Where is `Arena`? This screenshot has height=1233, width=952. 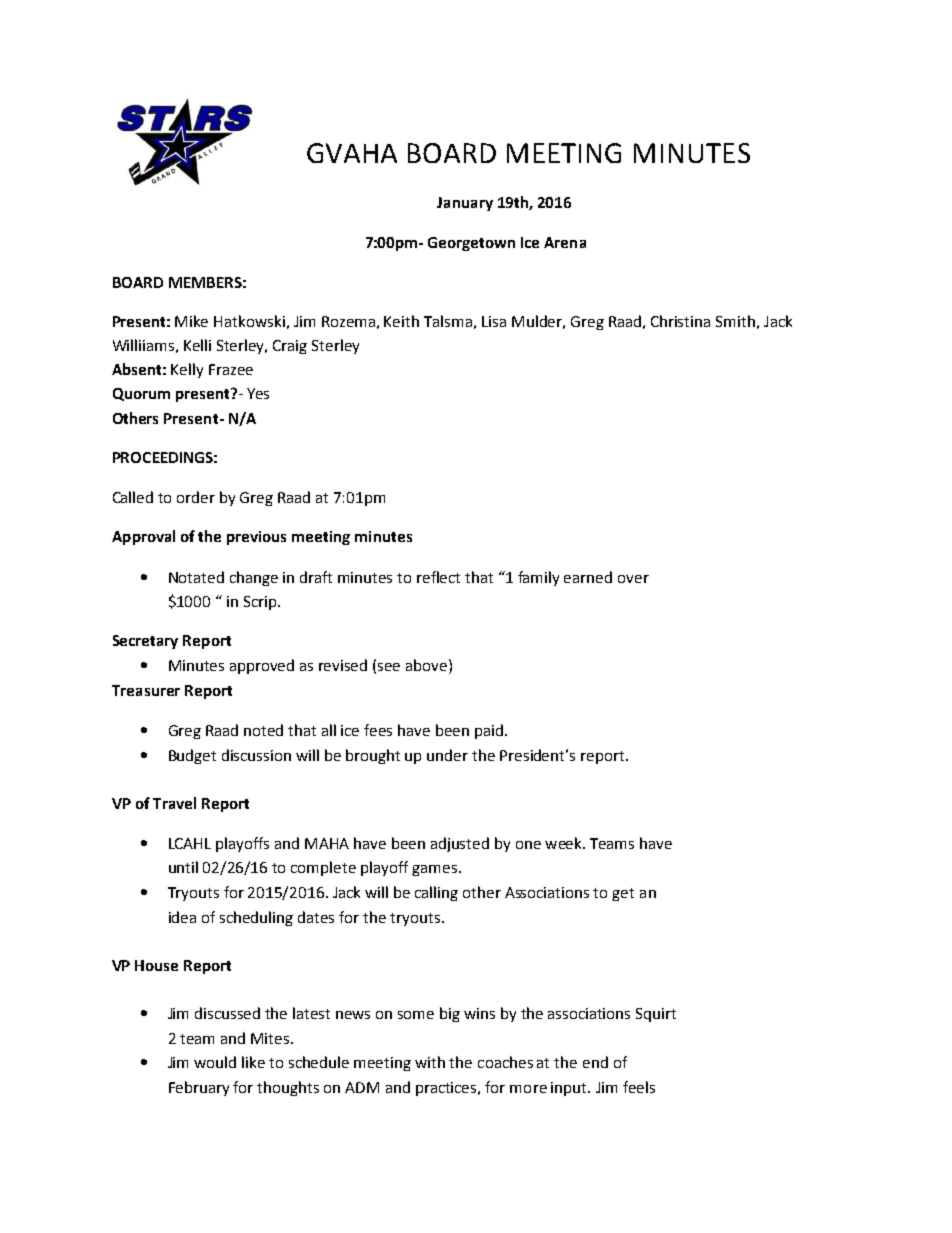
Arena is located at coordinates (565, 242).
